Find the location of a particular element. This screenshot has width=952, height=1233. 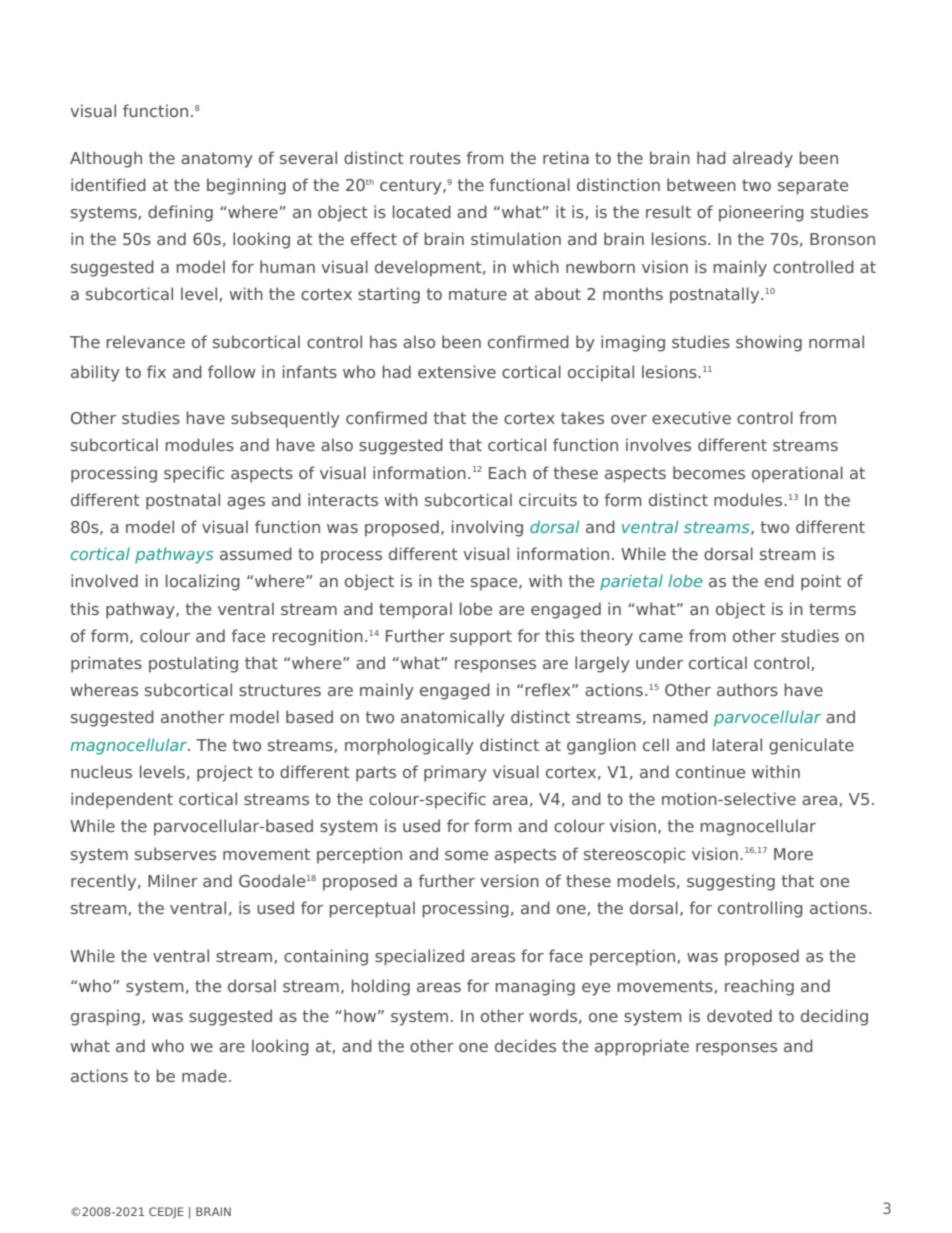

made is located at coordinates (204, 1075).
